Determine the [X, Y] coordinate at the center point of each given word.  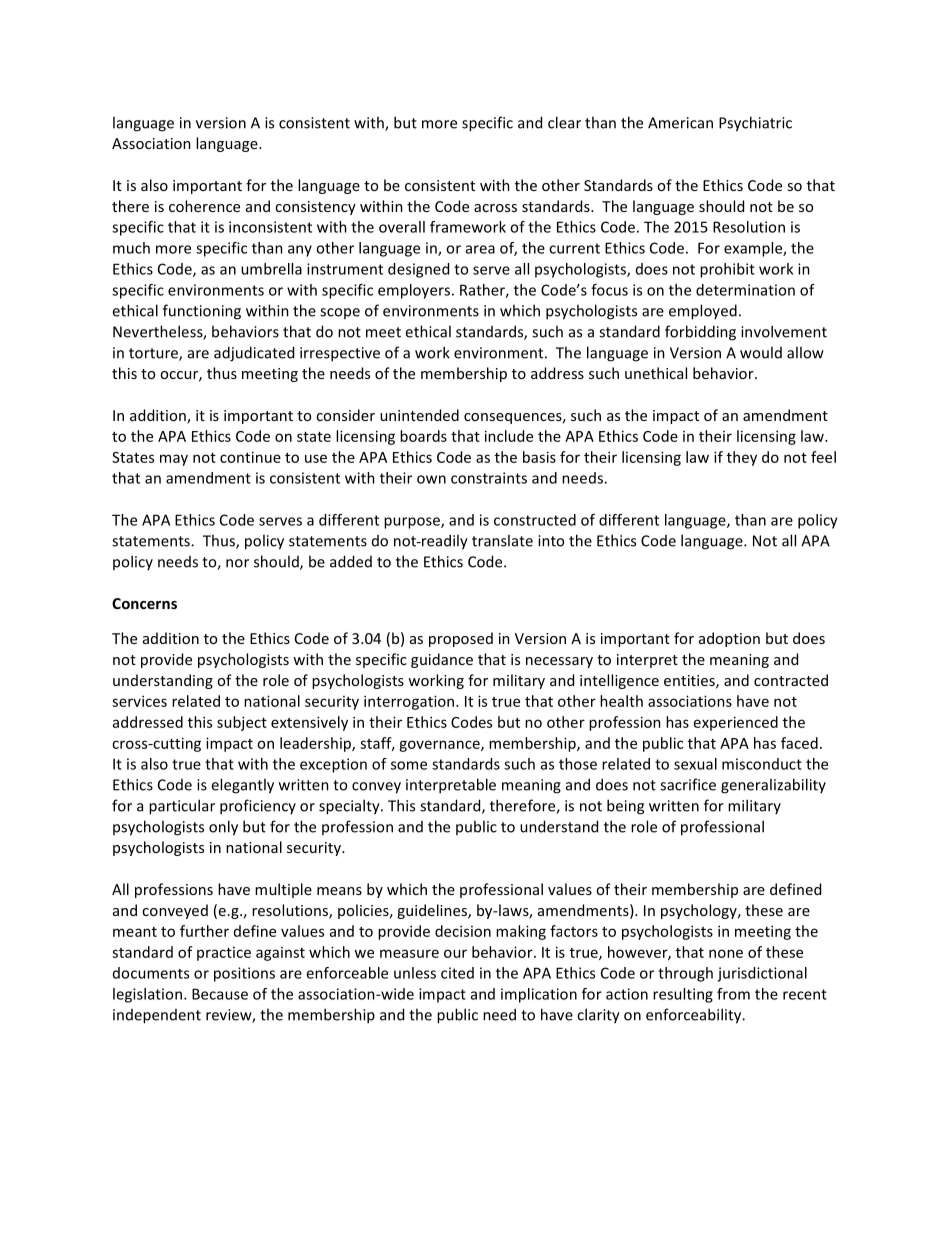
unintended [419, 415]
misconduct [762, 764]
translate [502, 540]
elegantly [242, 786]
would [761, 352]
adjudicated [254, 354]
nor [237, 563]
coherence [204, 206]
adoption [729, 639]
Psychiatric [755, 124]
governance [440, 746]
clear [564, 122]
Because [220, 994]
